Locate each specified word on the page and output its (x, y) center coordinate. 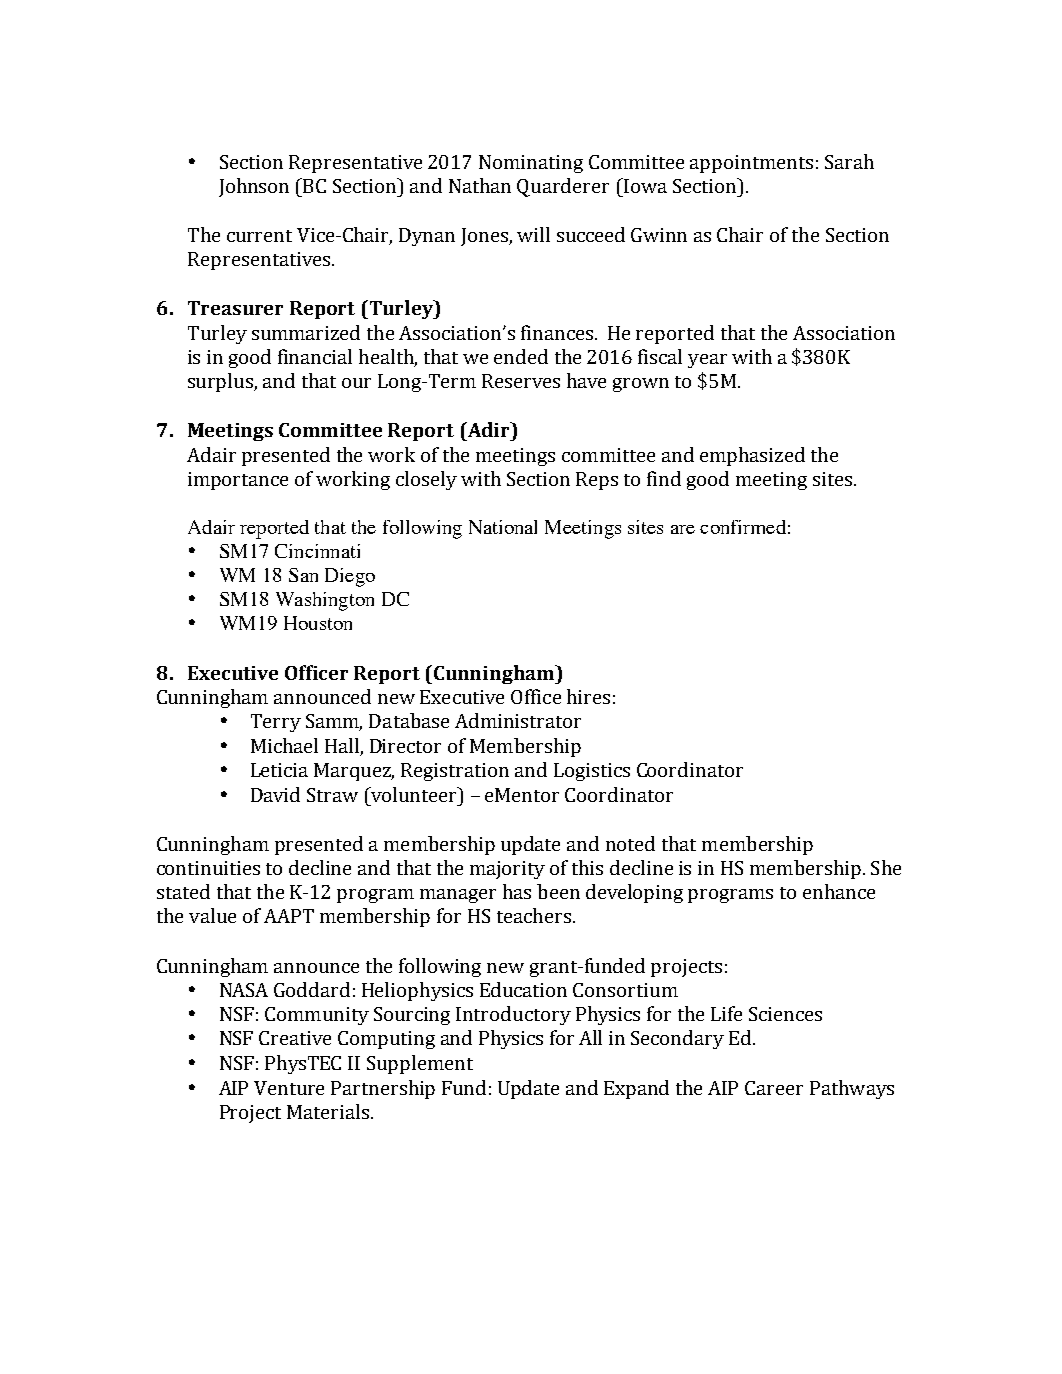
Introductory (513, 1015)
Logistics (592, 772)
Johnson (254, 187)
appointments (751, 164)
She (886, 867)
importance (238, 481)
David (275, 794)
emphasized (752, 456)
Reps (597, 481)
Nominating (531, 164)
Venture (289, 1088)
